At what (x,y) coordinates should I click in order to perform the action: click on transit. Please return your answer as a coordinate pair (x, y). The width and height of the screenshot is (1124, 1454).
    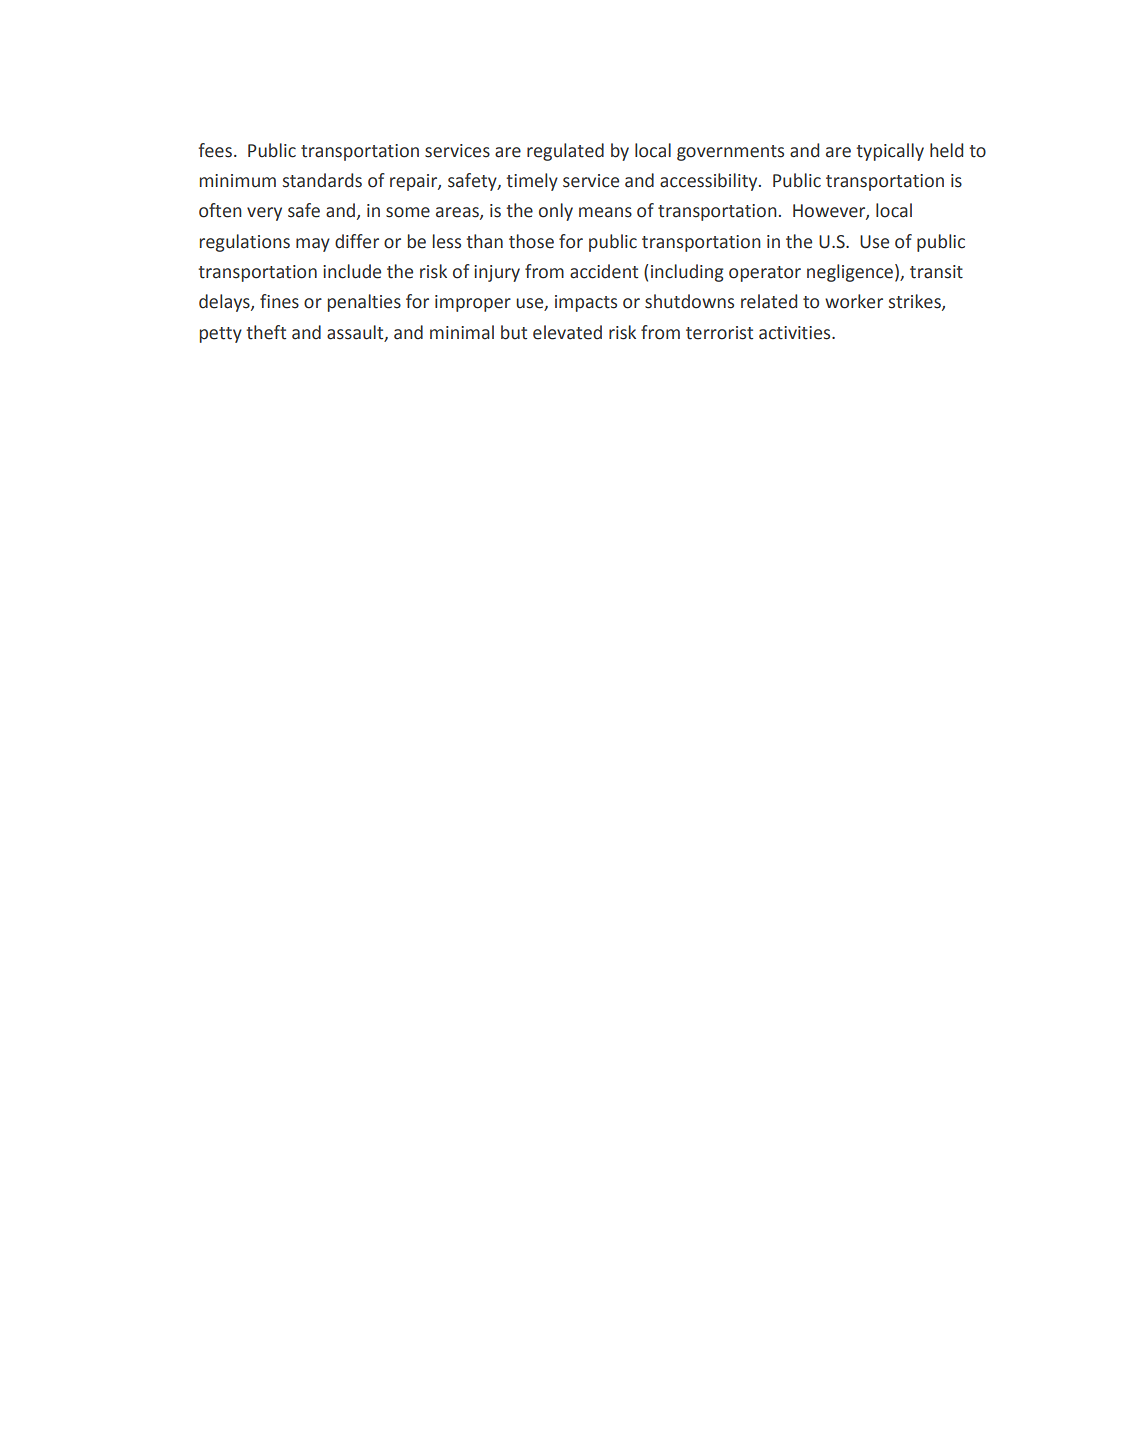
    Looking at the image, I should click on (936, 272).
